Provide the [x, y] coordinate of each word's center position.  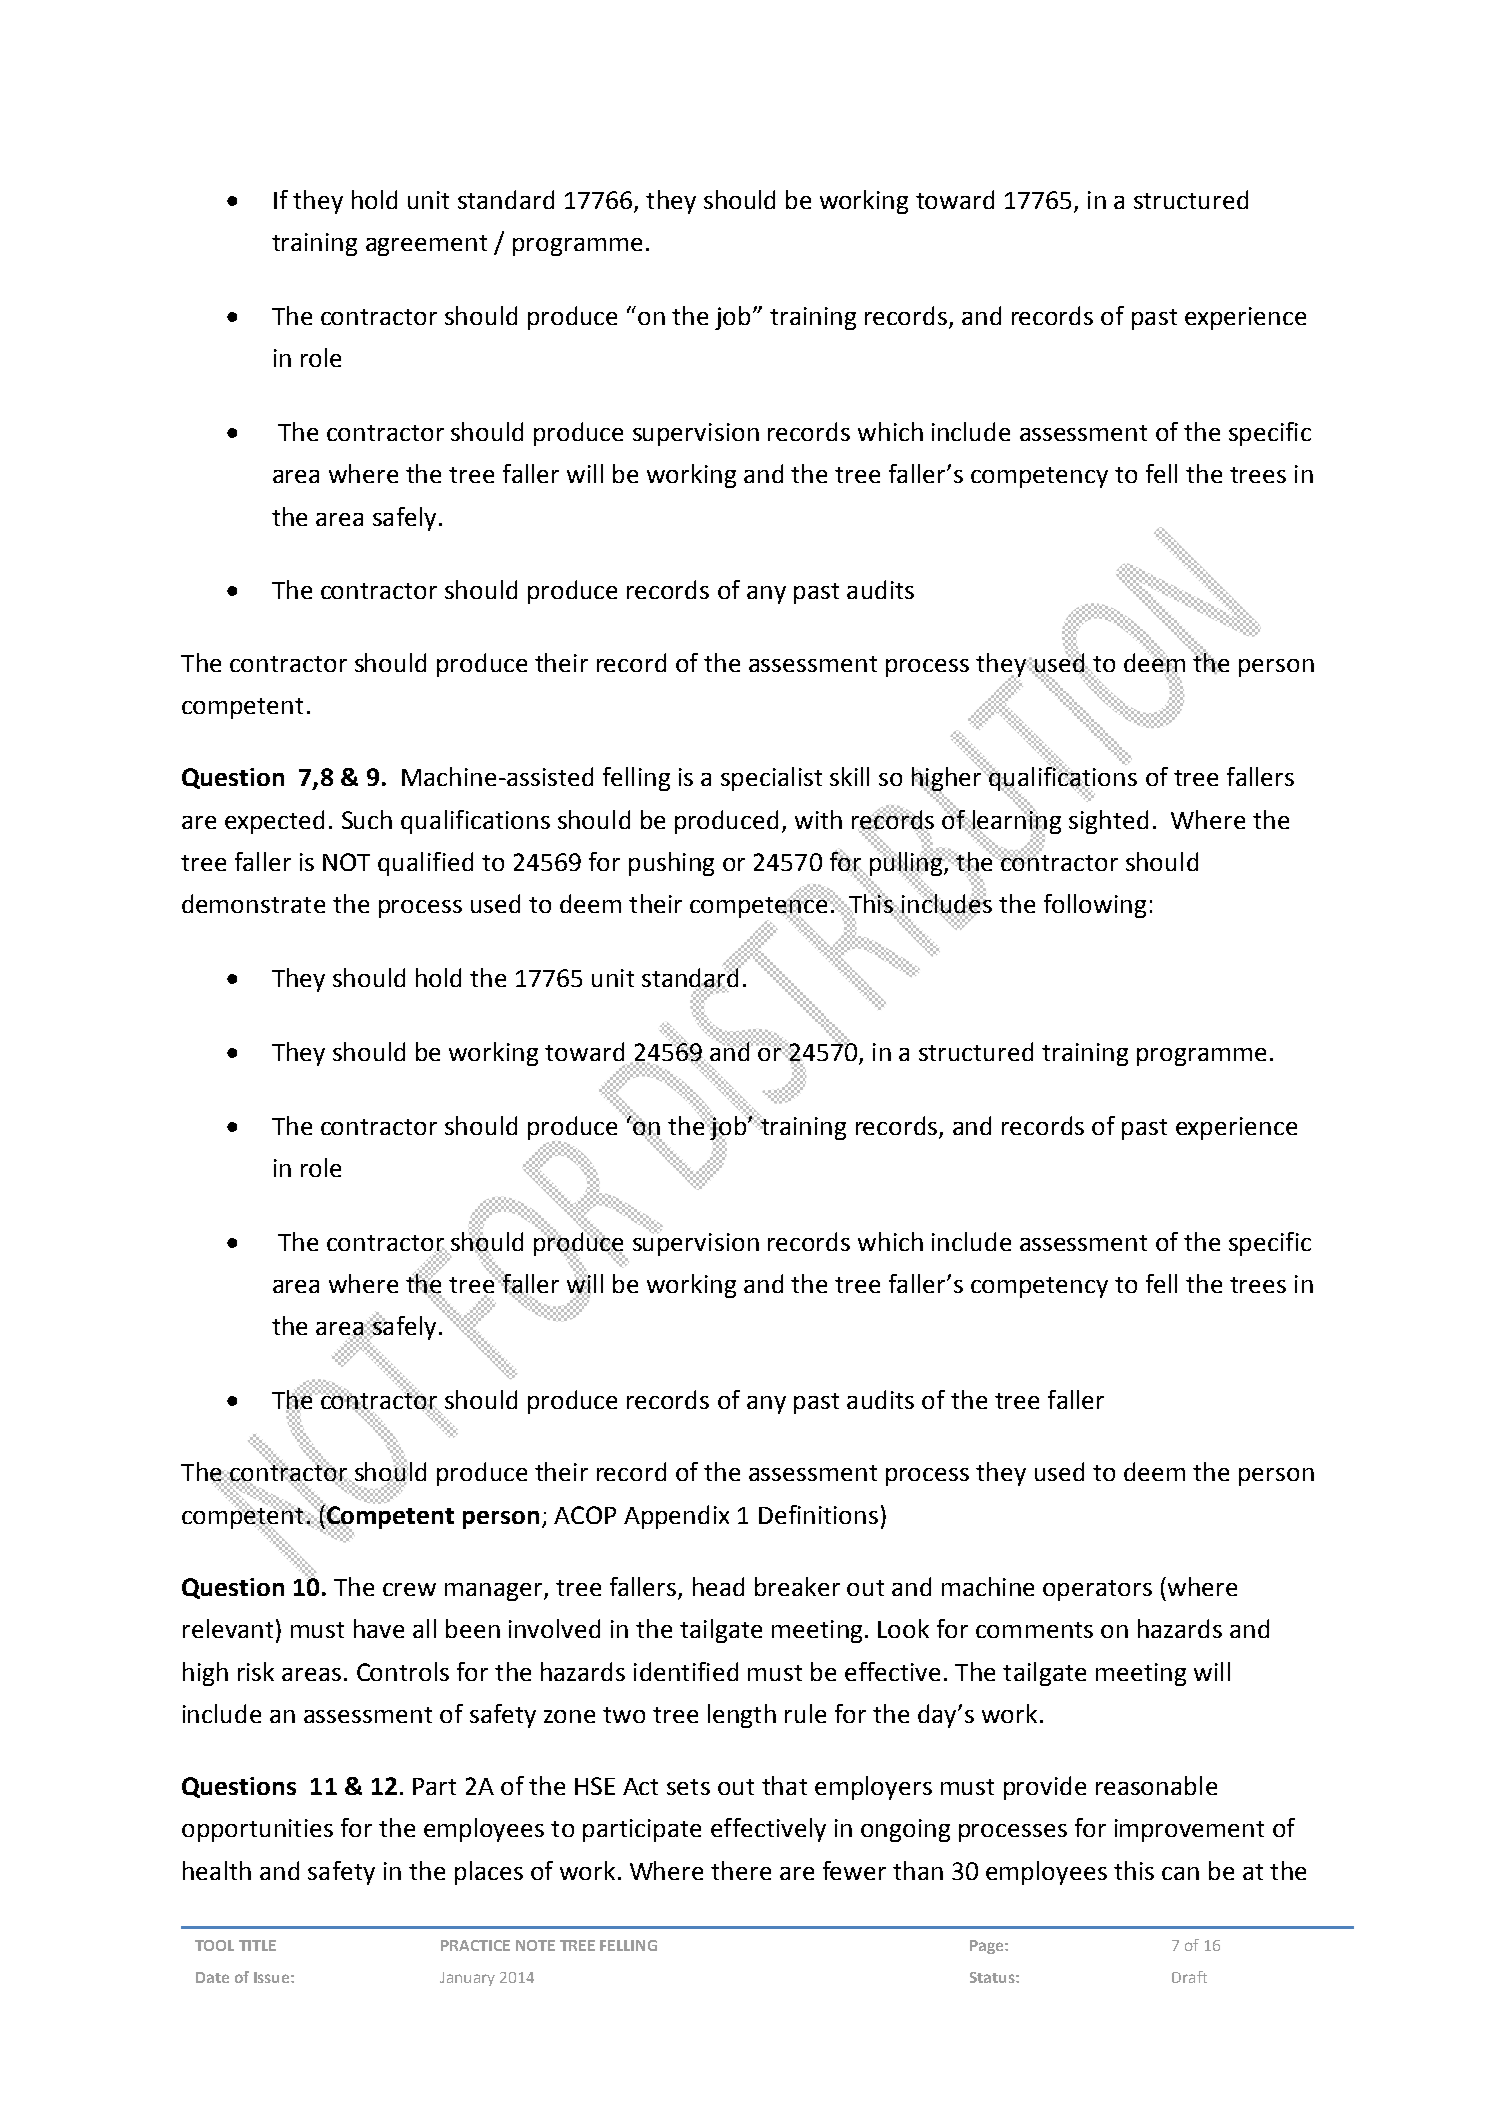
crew [409, 1589]
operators [1097, 1590]
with [818, 819]
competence [760, 907]
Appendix [676, 1517]
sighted [1108, 822]
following [1095, 906]
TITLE [257, 1945]
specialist [771, 779]
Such [367, 819]
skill [849, 776]
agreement [426, 245]
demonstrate [253, 903]
